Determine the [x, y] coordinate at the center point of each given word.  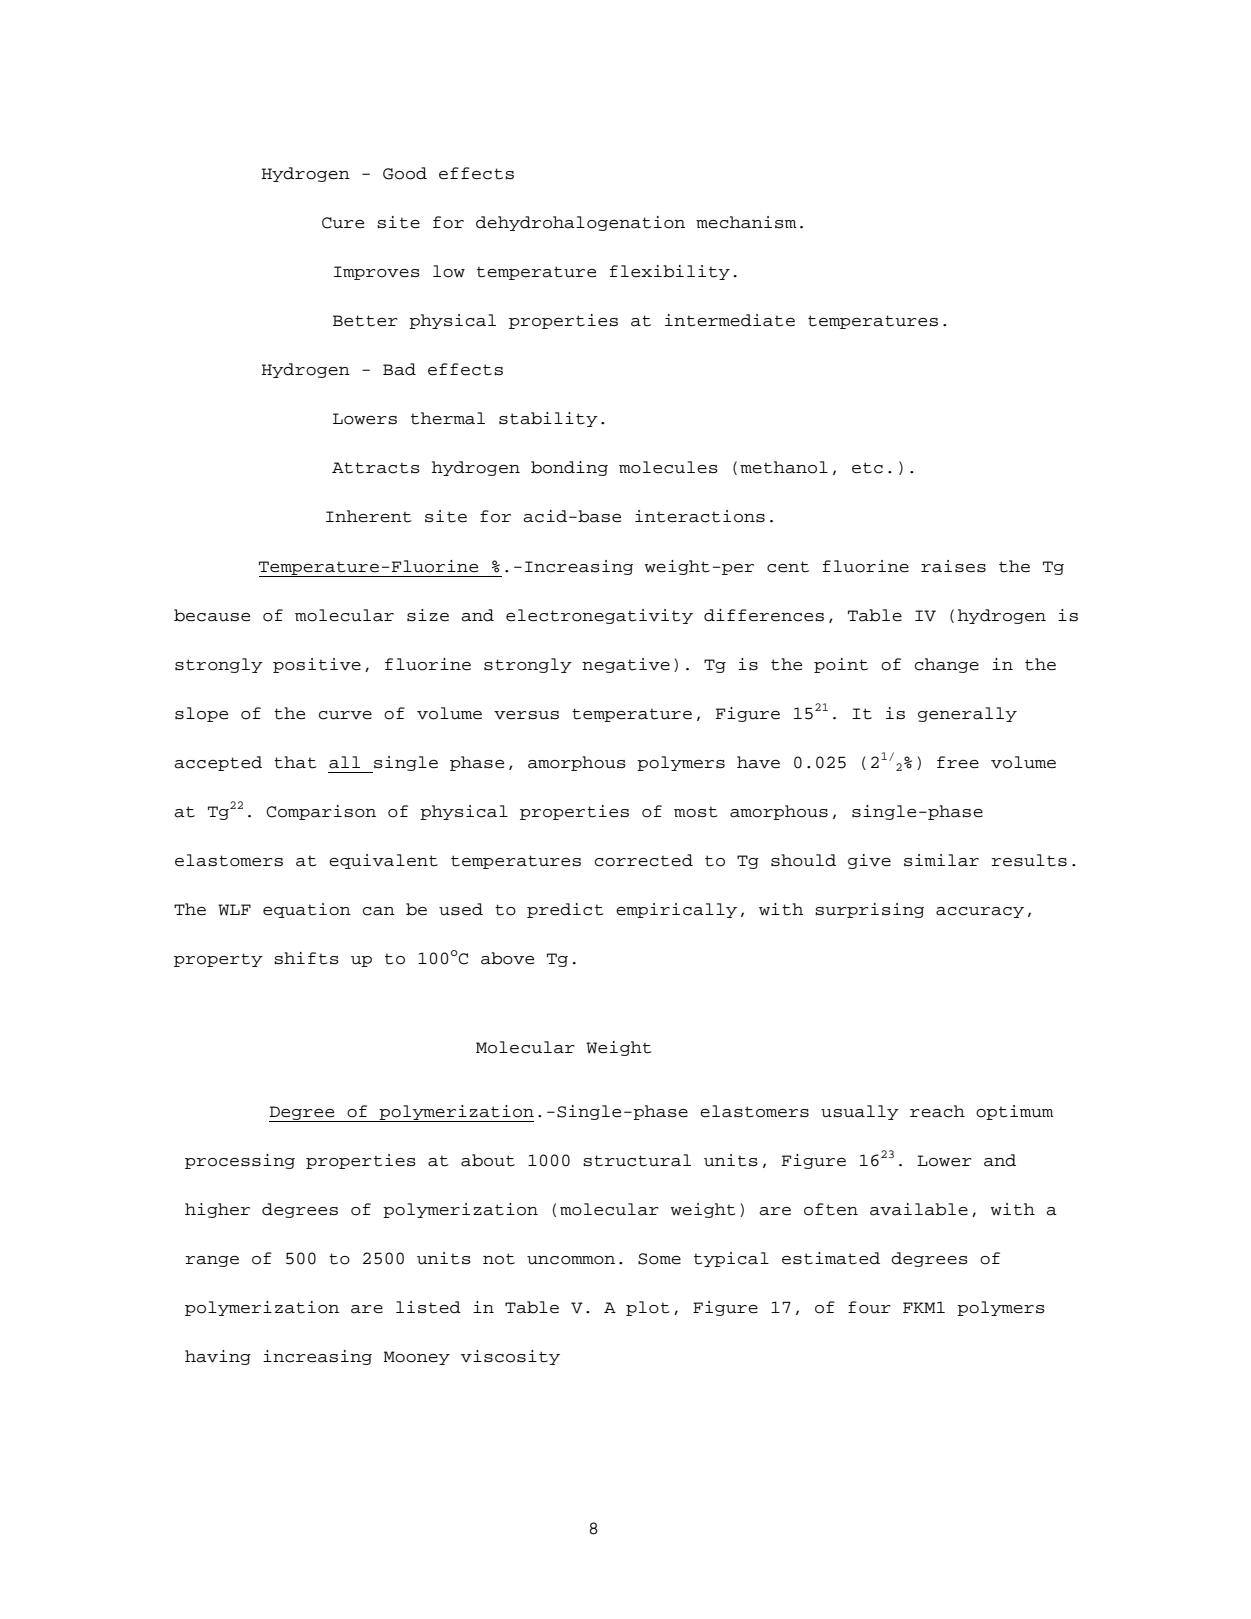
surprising [869, 910]
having [218, 1357]
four [869, 1307]
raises [953, 566]
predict [565, 910]
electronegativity [599, 616]
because [212, 615]
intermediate [730, 320]
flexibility [670, 272]
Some [659, 1259]
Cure [343, 223]
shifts [306, 958]
